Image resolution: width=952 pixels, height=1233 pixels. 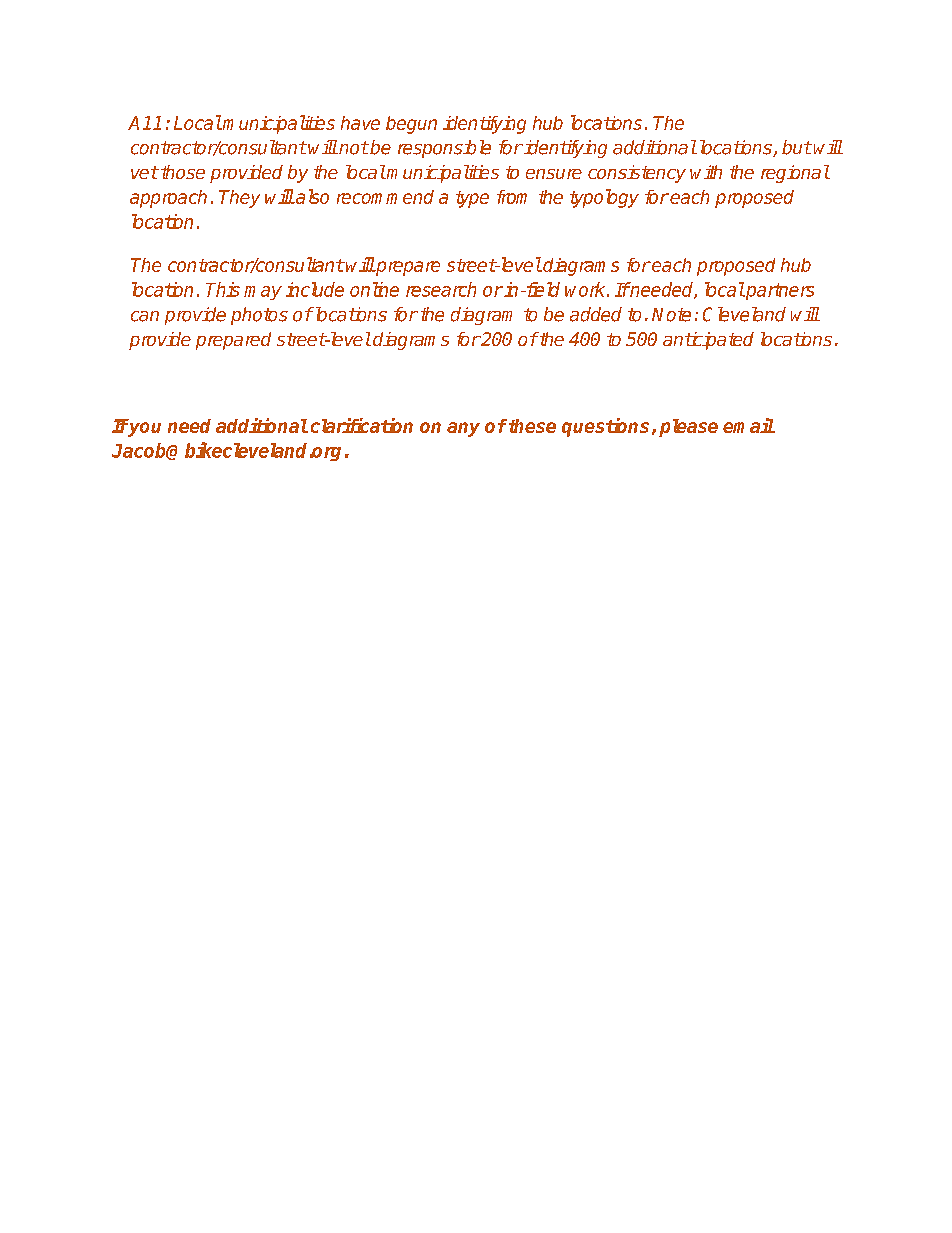 I want to click on but, so click(x=797, y=147).
